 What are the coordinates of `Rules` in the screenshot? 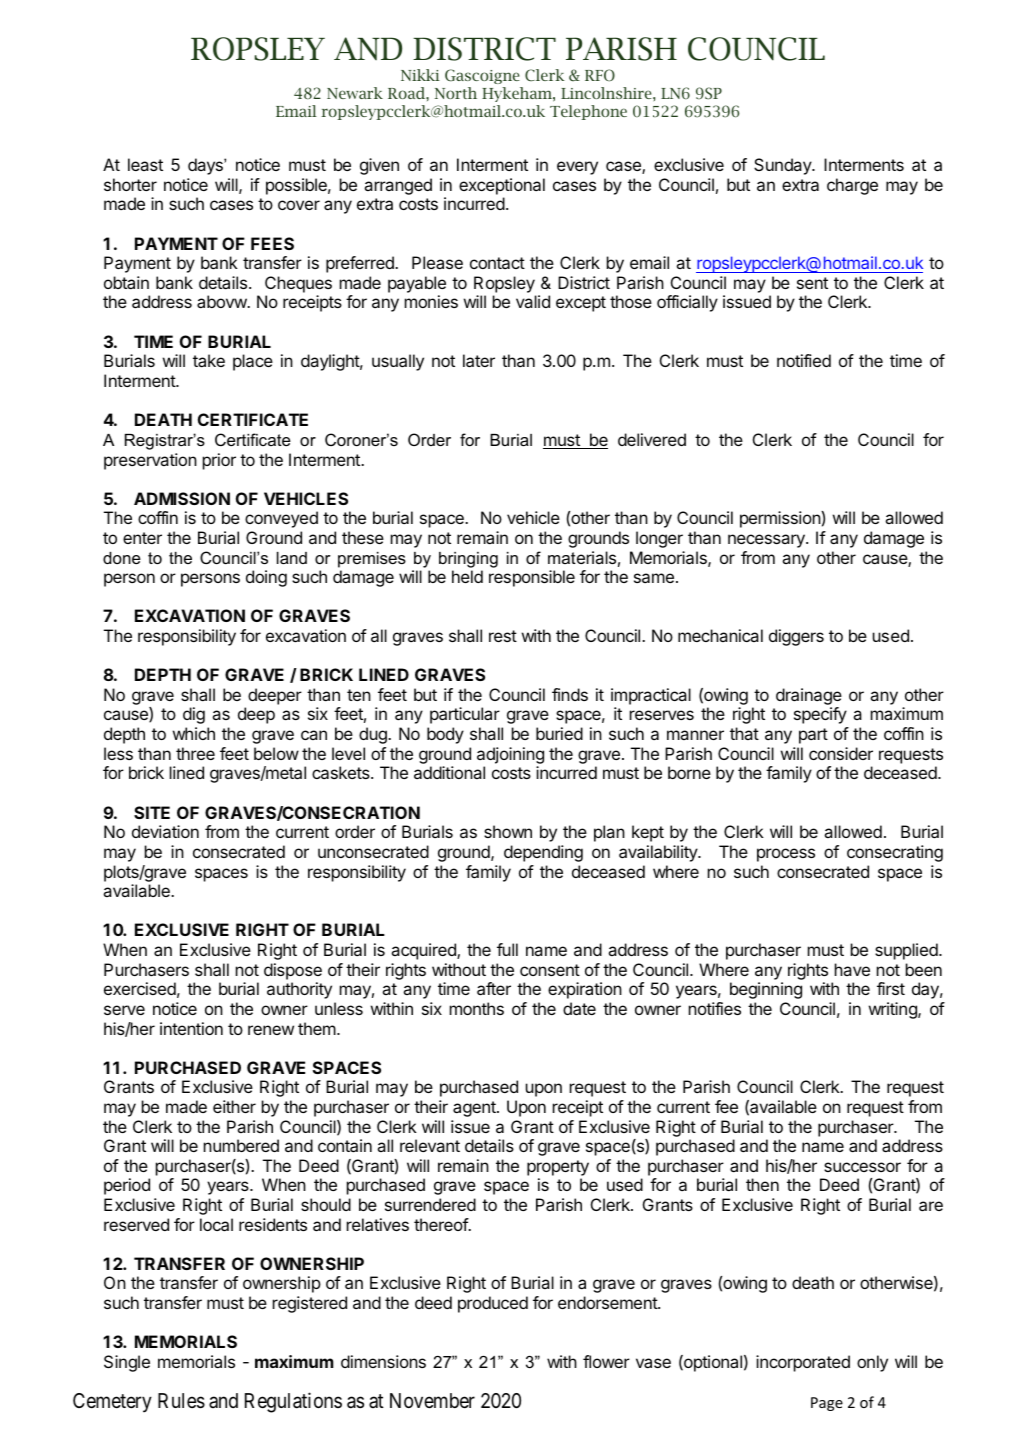 It's located at (181, 1401).
